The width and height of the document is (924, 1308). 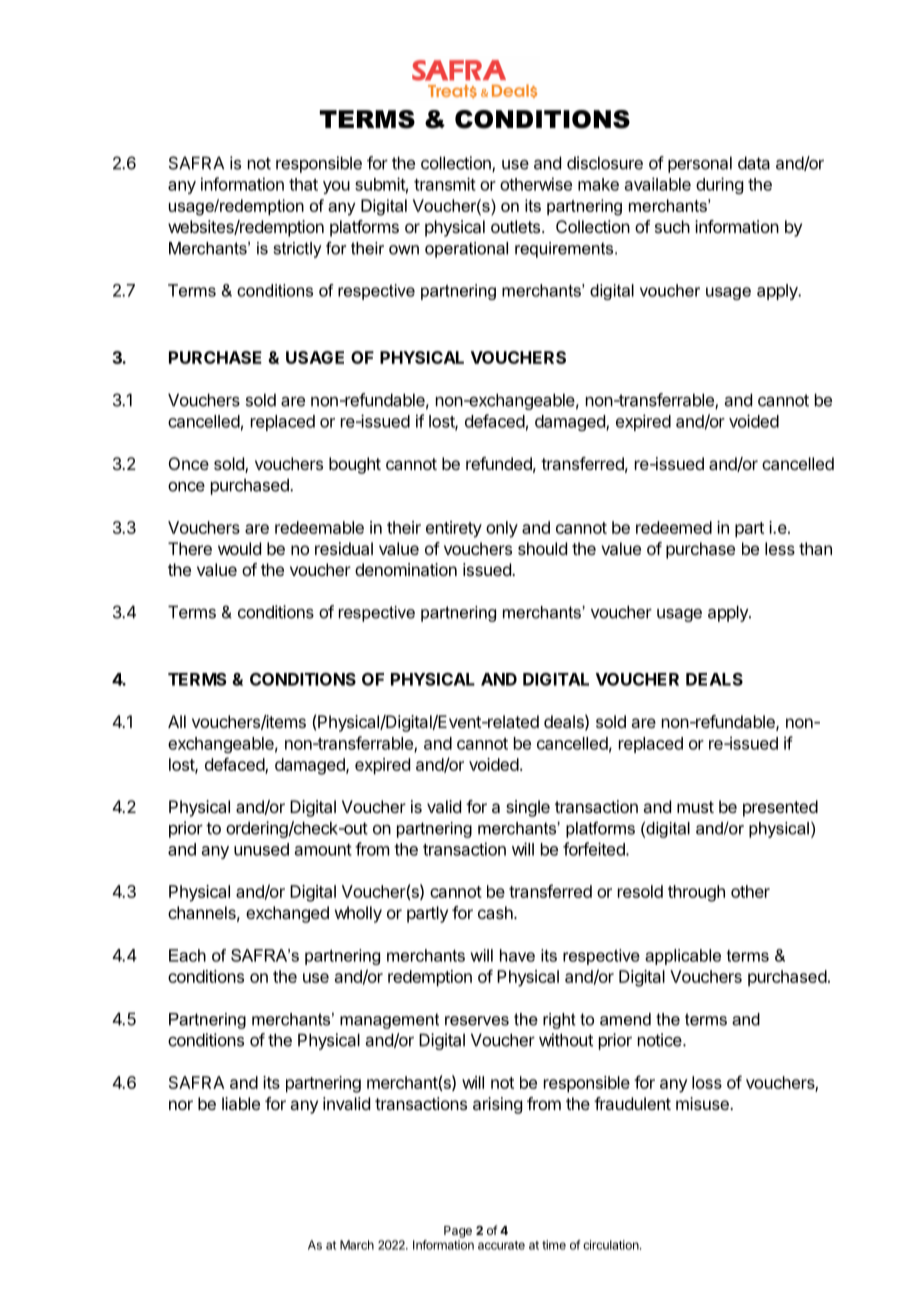 I want to click on bought, so click(x=355, y=465).
